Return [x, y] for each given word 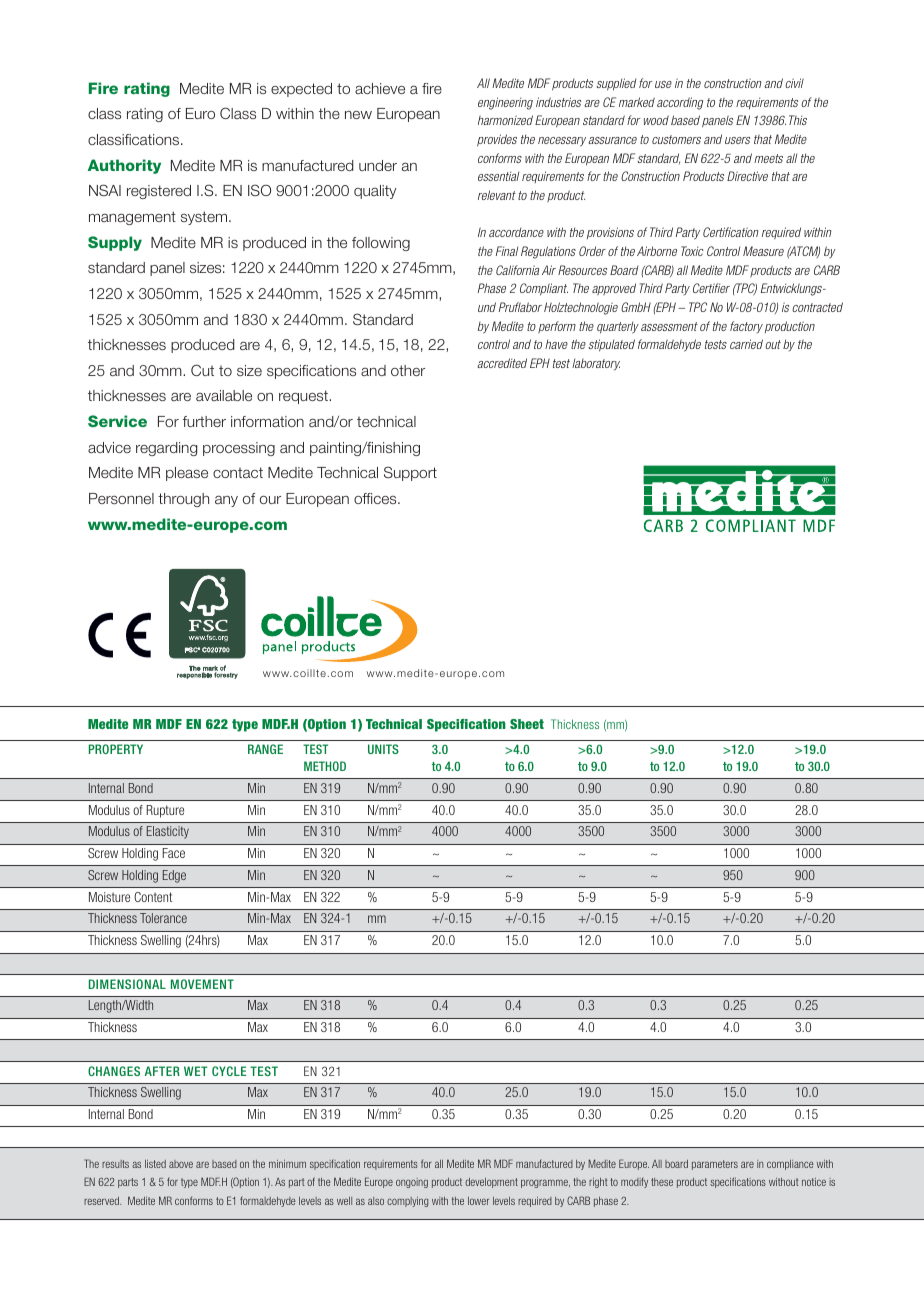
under [378, 165]
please [187, 474]
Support [410, 473]
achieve [380, 88]
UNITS [383, 749]
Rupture [165, 811]
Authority [124, 166]
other [408, 370]
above [181, 1164]
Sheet [527, 724]
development [491, 1183]
